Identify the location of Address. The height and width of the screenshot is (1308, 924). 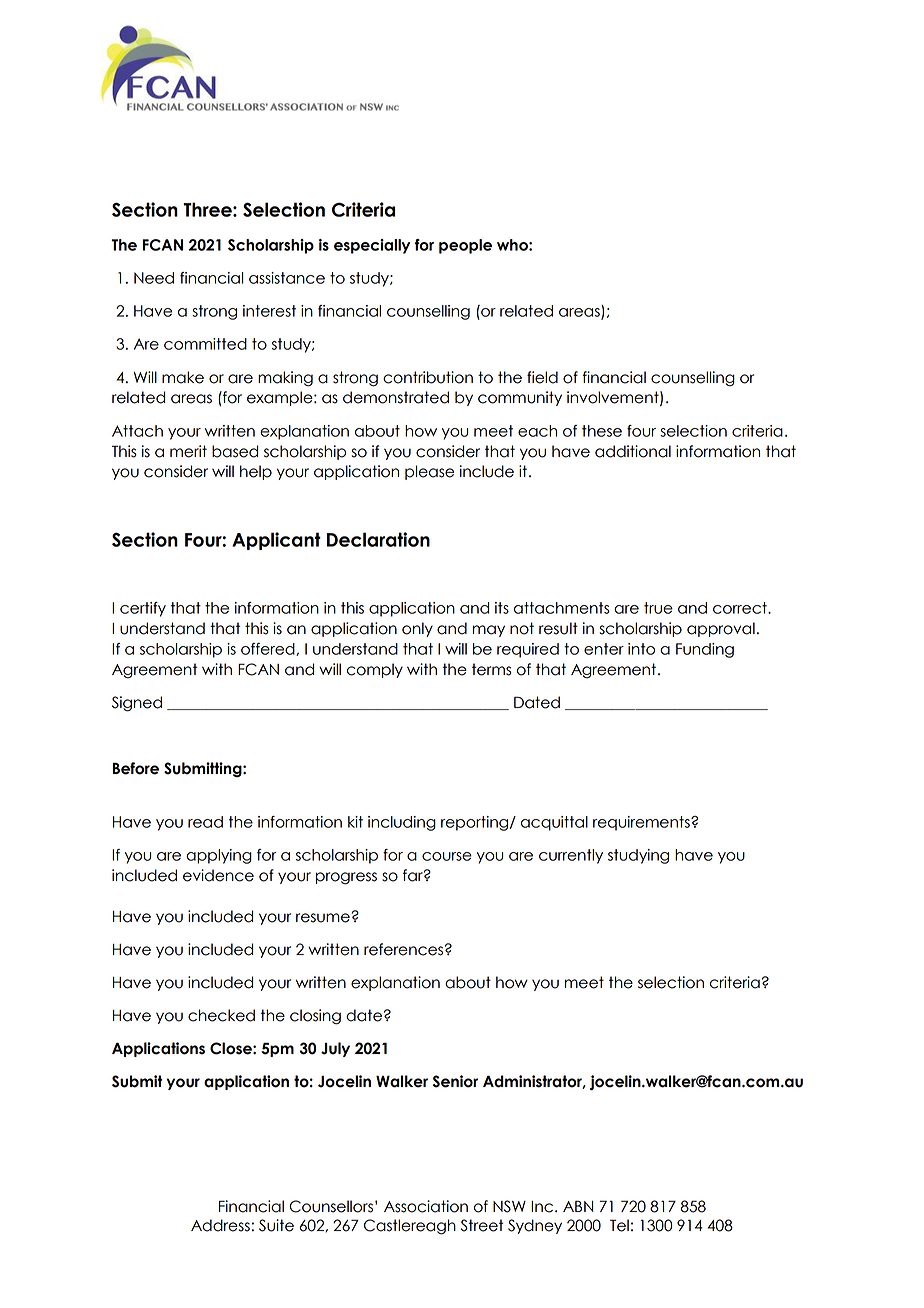
(220, 1225).
